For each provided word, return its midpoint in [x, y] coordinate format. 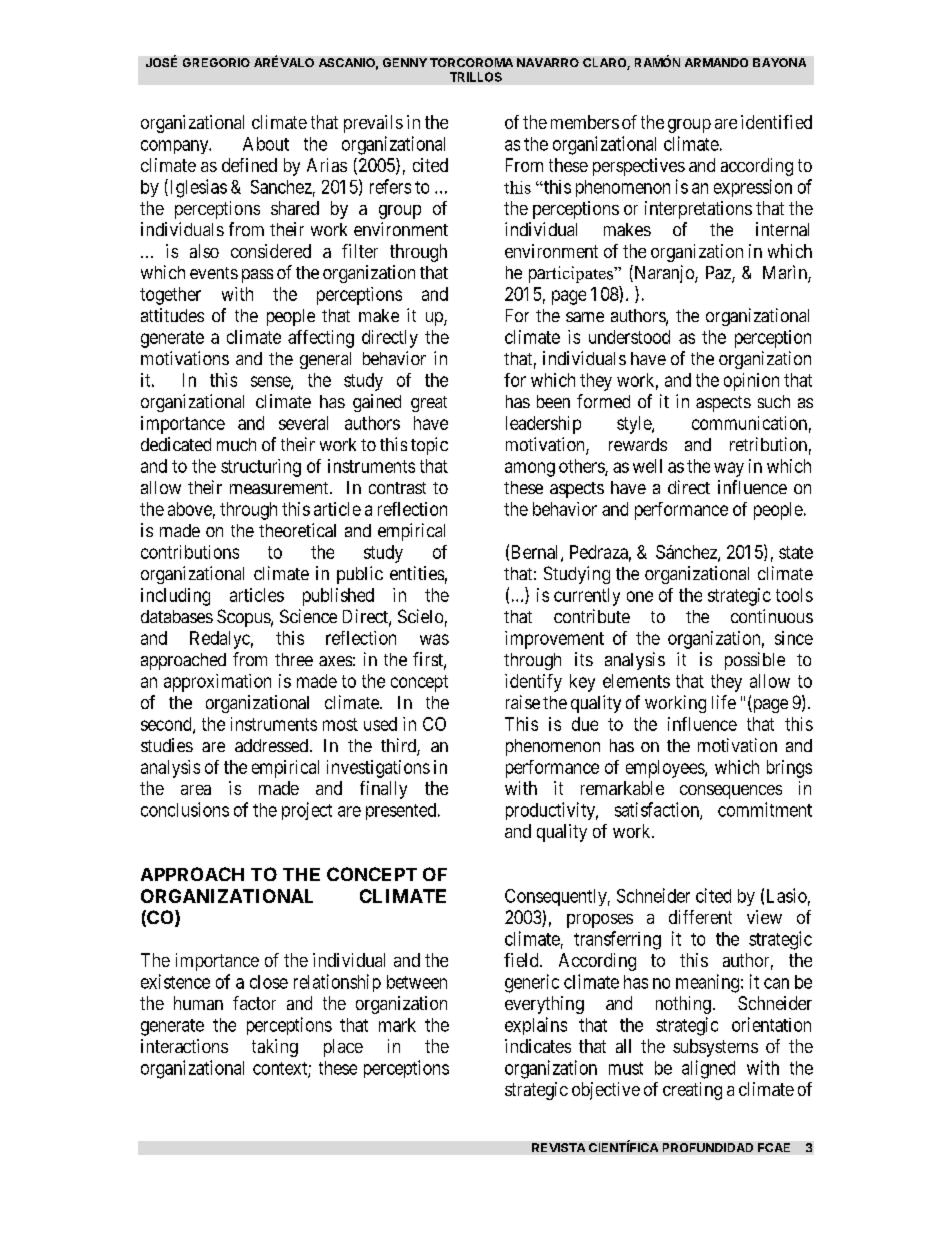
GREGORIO [216, 62]
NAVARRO [548, 62]
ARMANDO [716, 62]
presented [402, 811]
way [729, 469]
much [236, 444]
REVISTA [558, 1147]
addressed [271, 745]
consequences [731, 792]
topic [429, 446]
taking [275, 1048]
